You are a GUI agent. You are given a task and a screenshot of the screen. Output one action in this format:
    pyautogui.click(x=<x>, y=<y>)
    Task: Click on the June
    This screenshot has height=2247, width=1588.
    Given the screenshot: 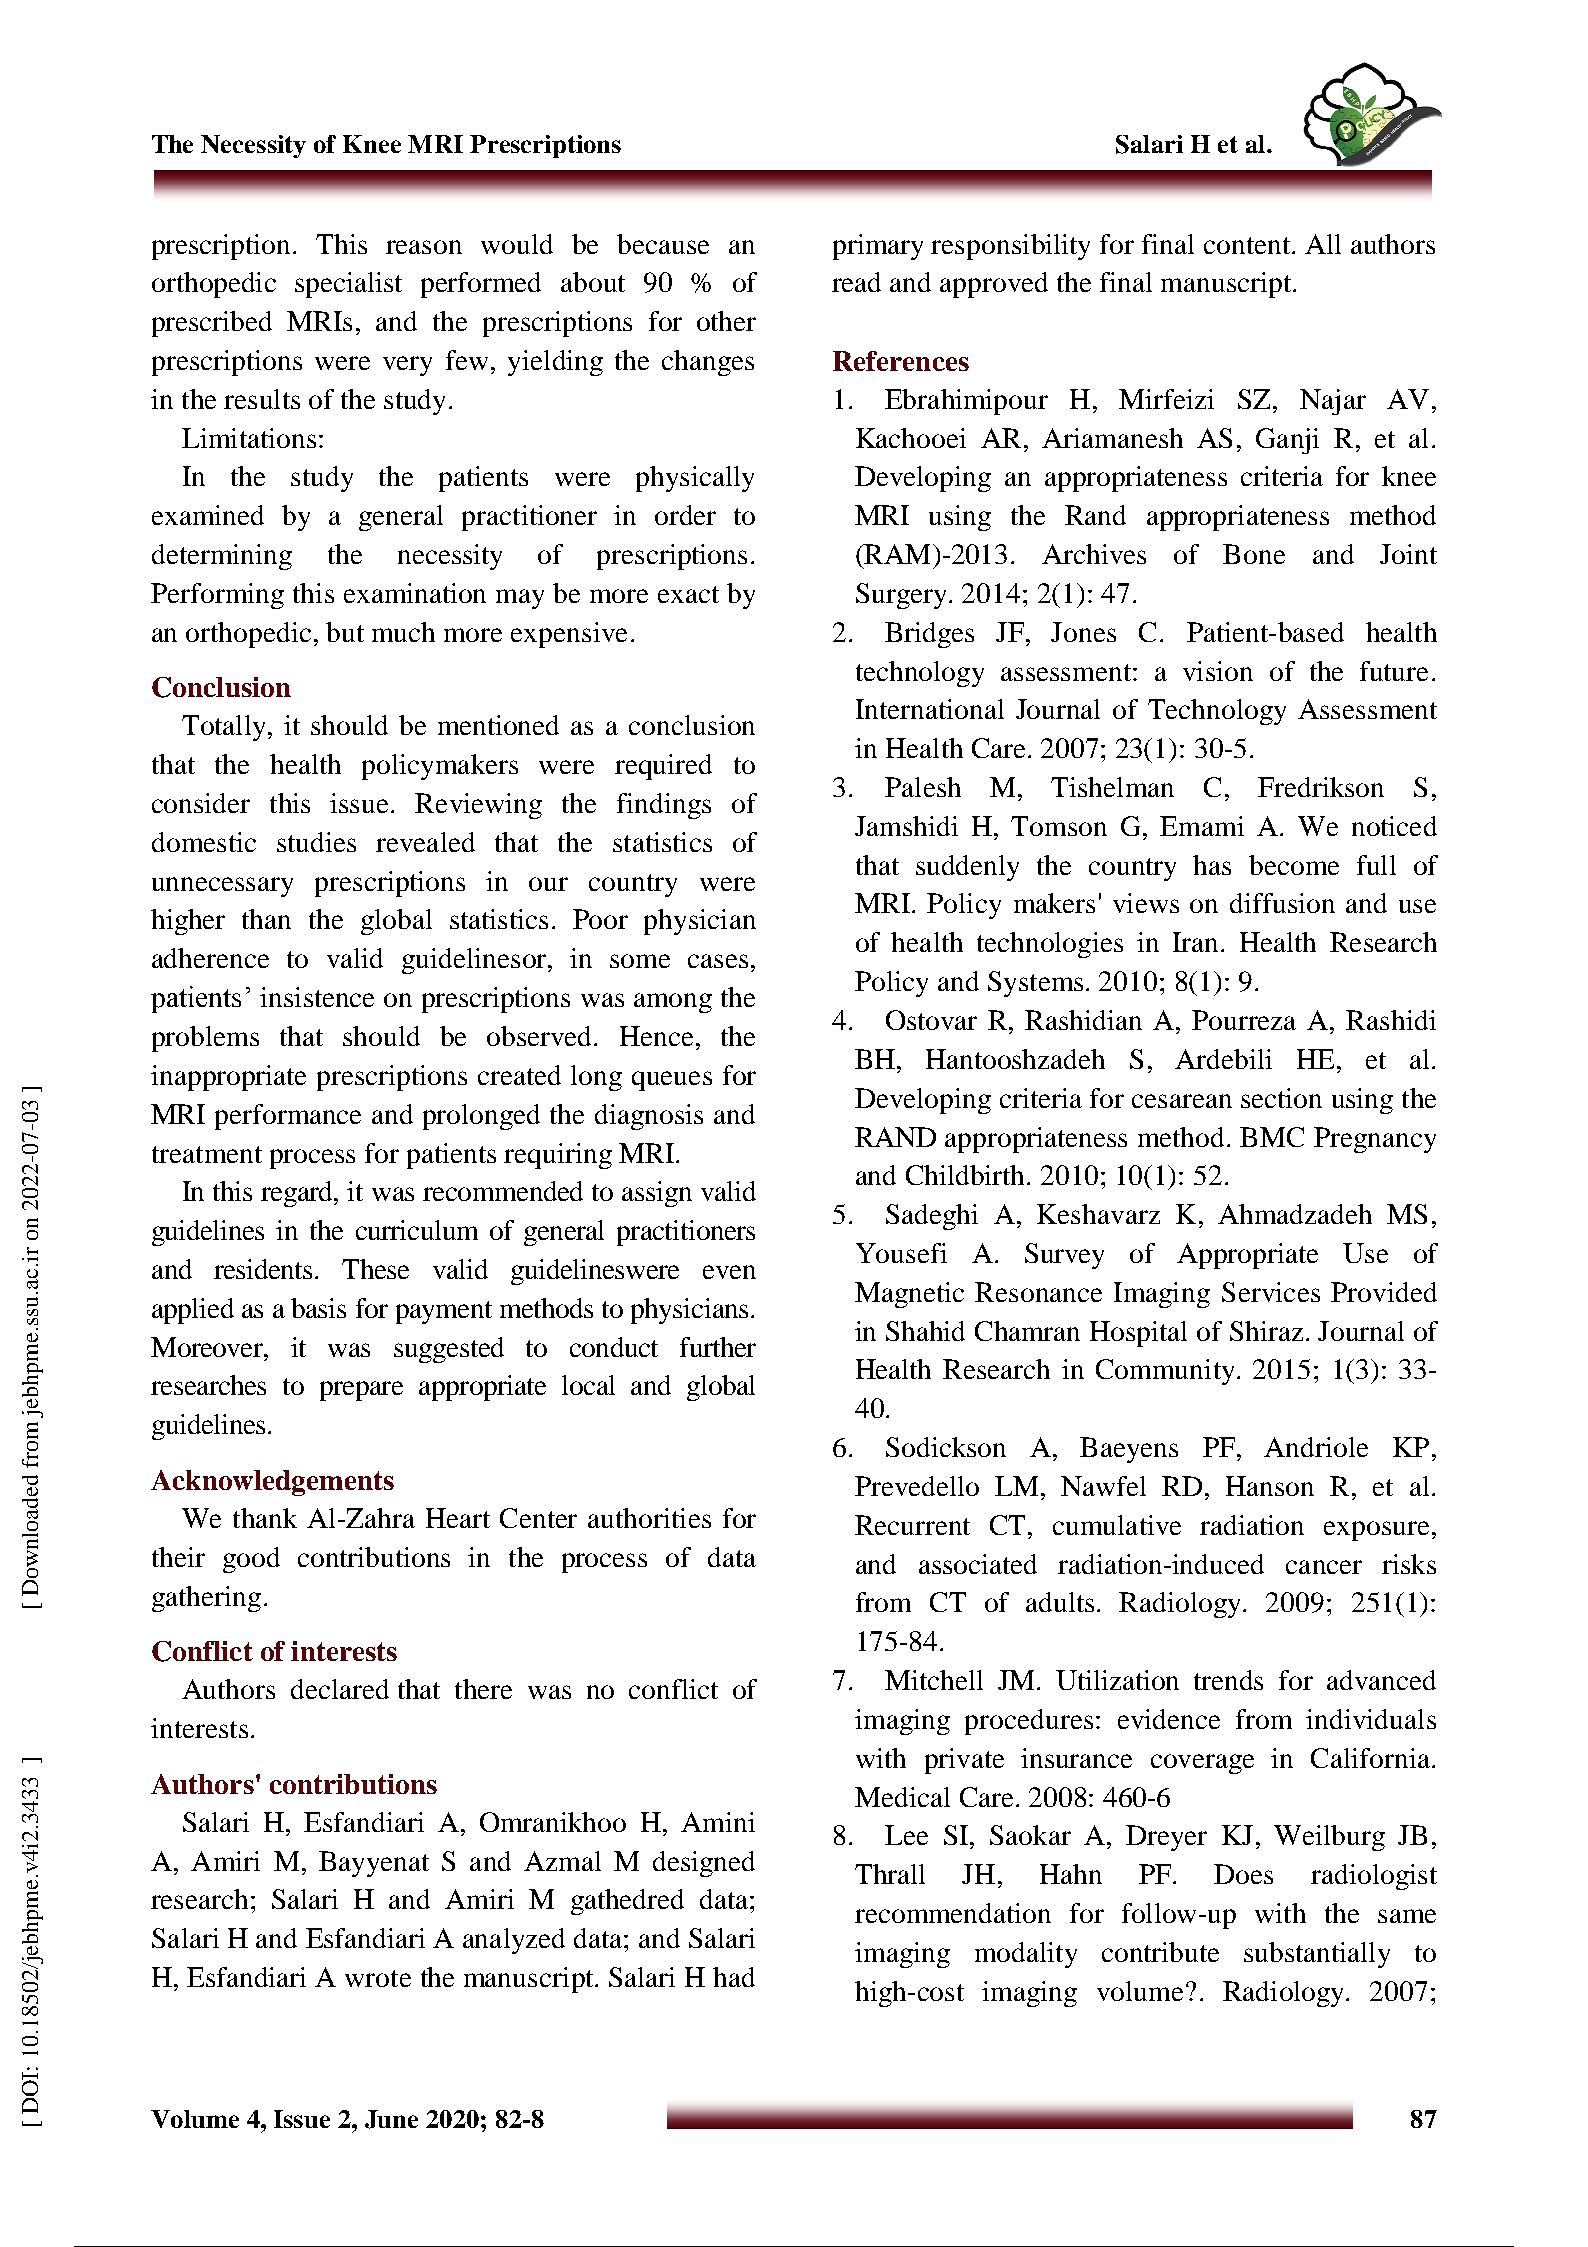 What is the action you would take?
    pyautogui.click(x=391, y=2119)
